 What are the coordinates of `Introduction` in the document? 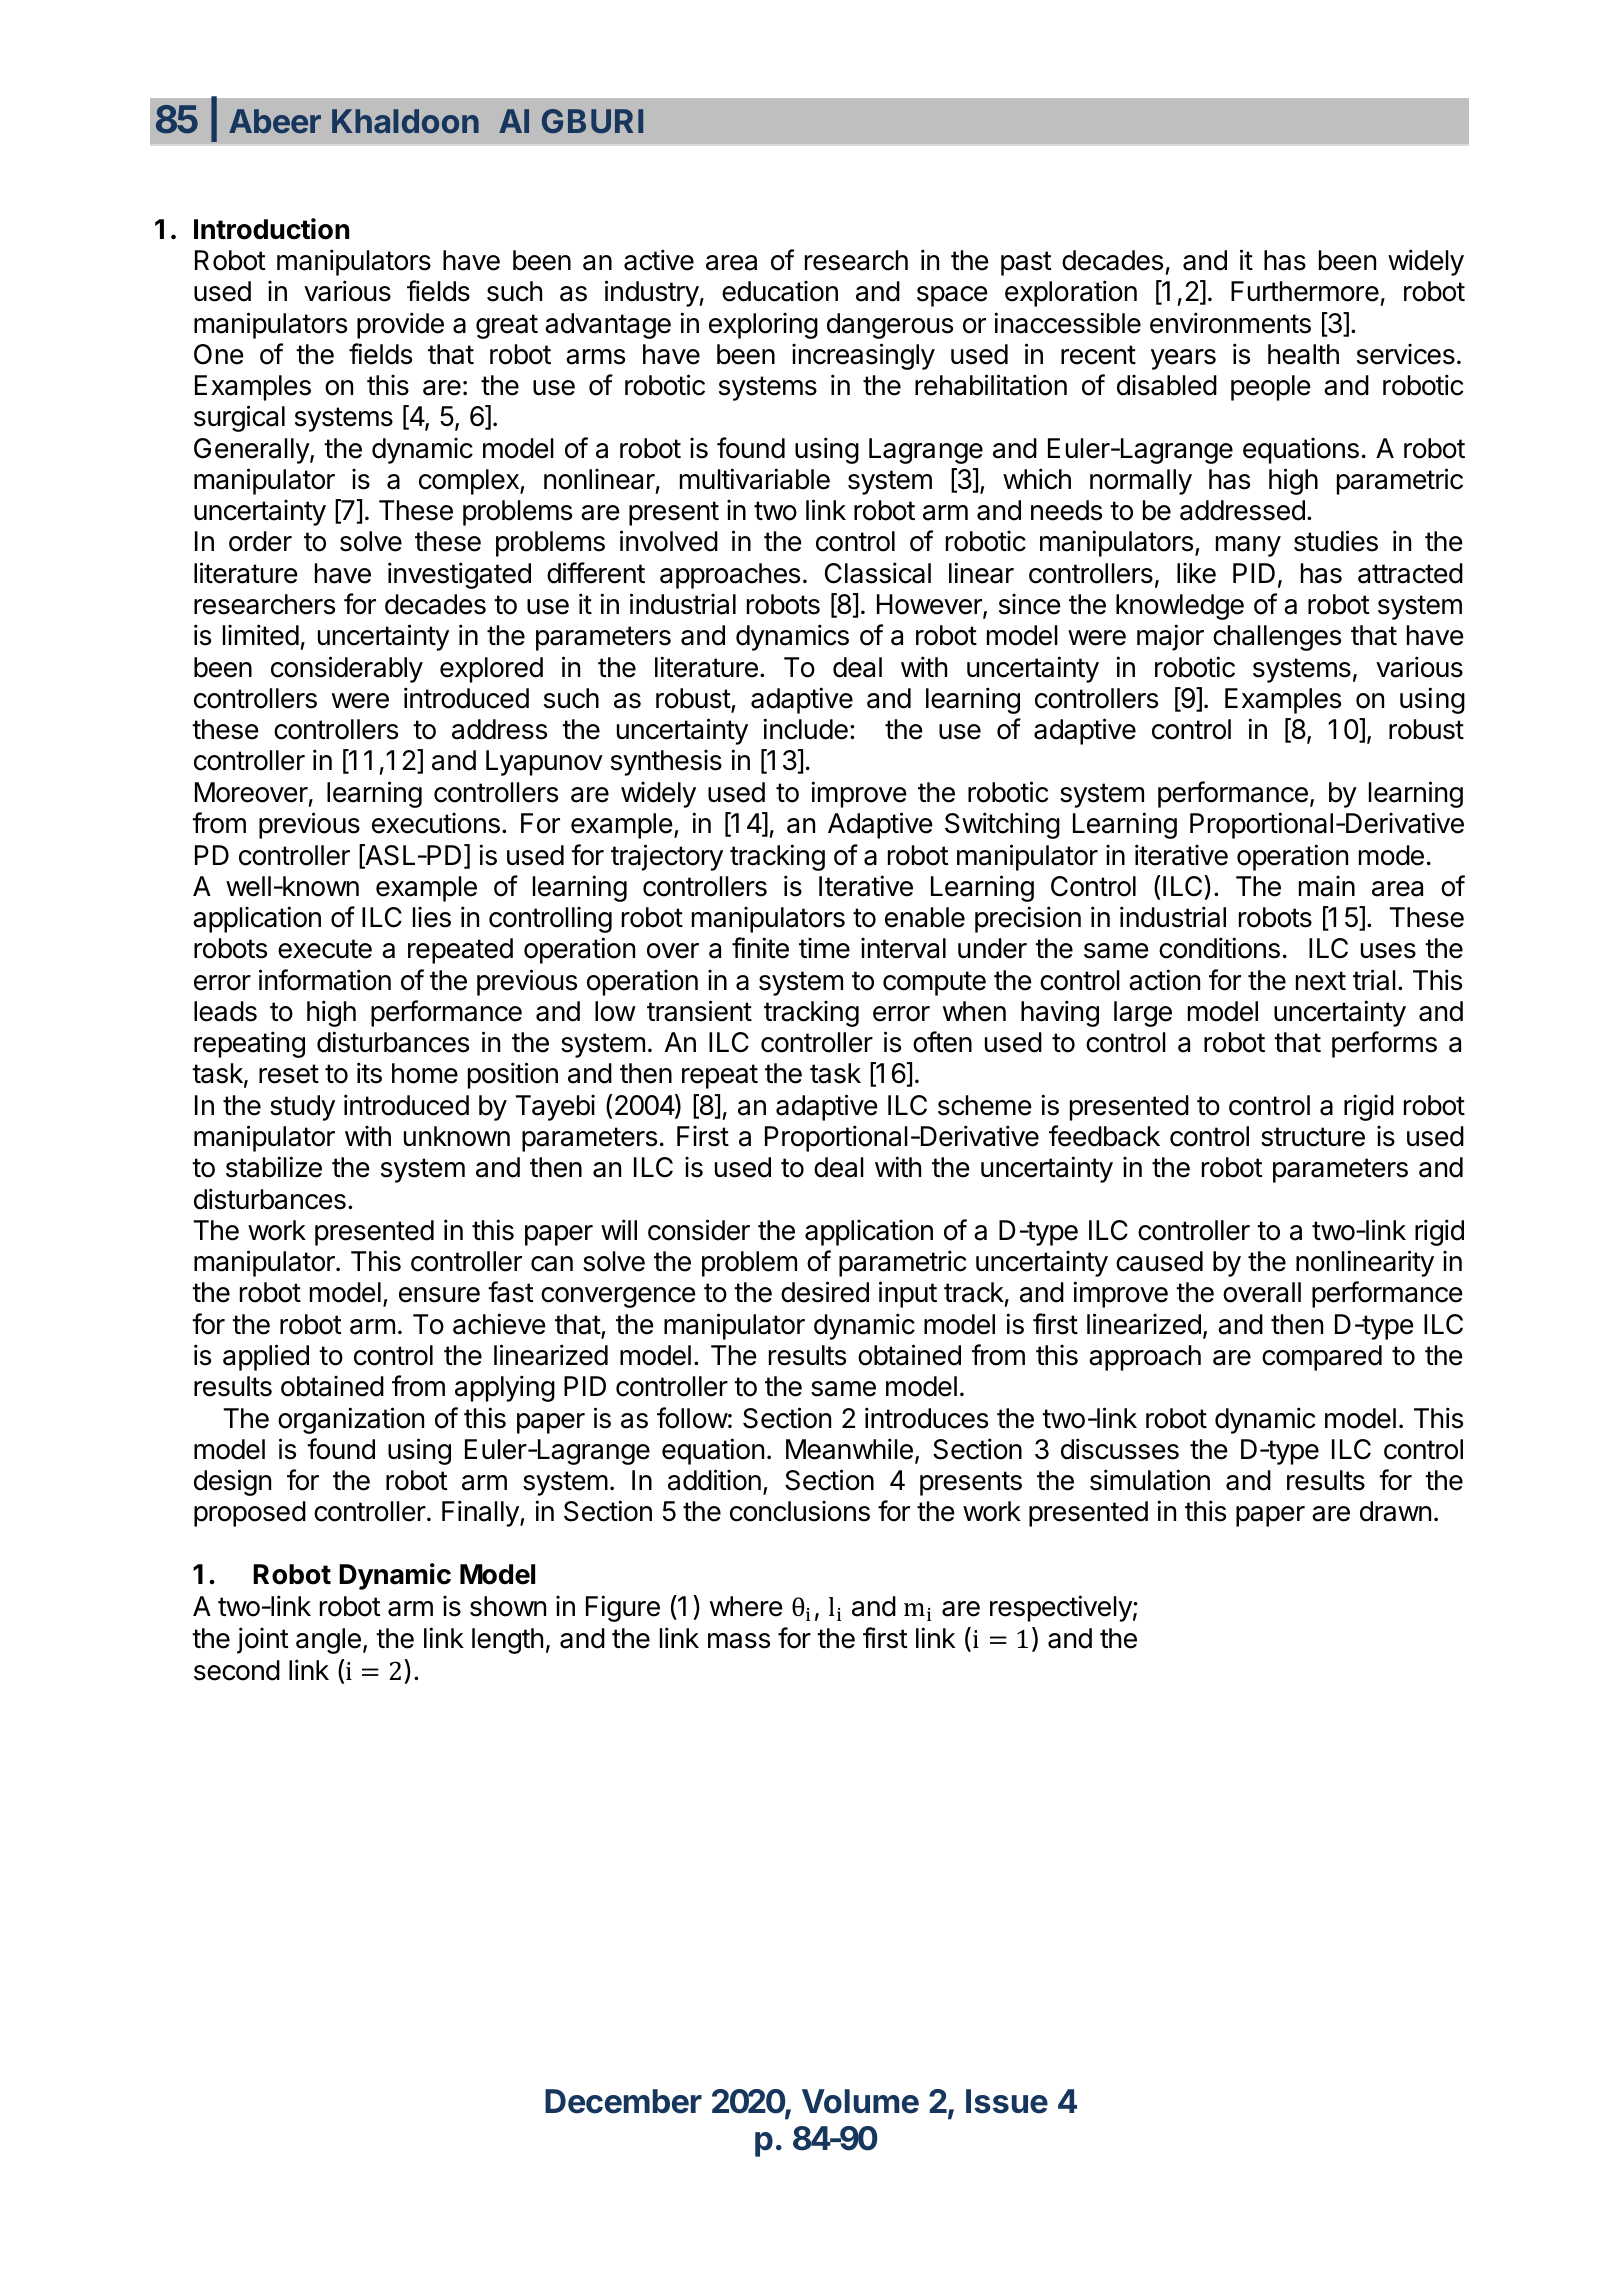 It's located at (271, 229).
